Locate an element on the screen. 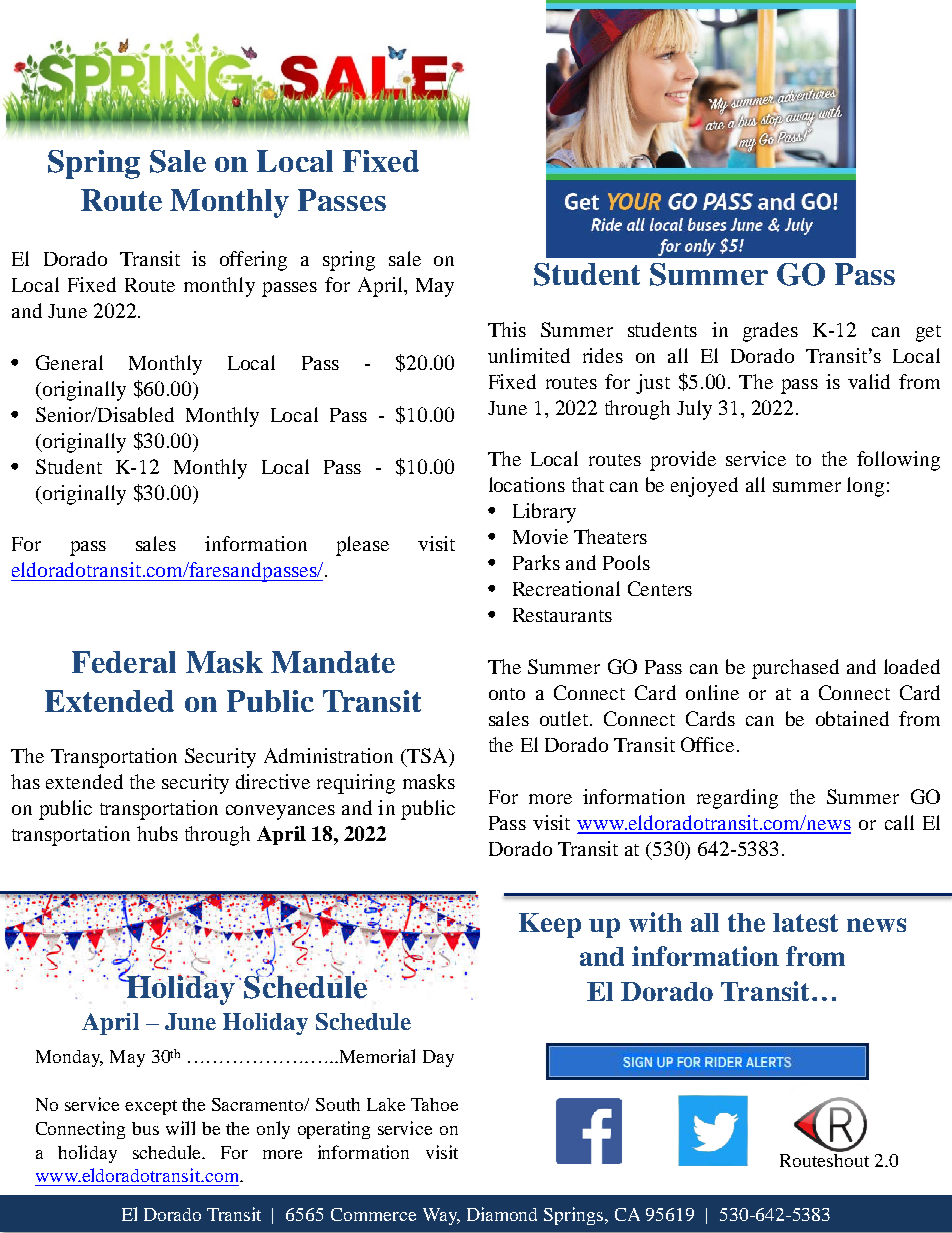 The image size is (952, 1233). outlet is located at coordinates (565, 718).
